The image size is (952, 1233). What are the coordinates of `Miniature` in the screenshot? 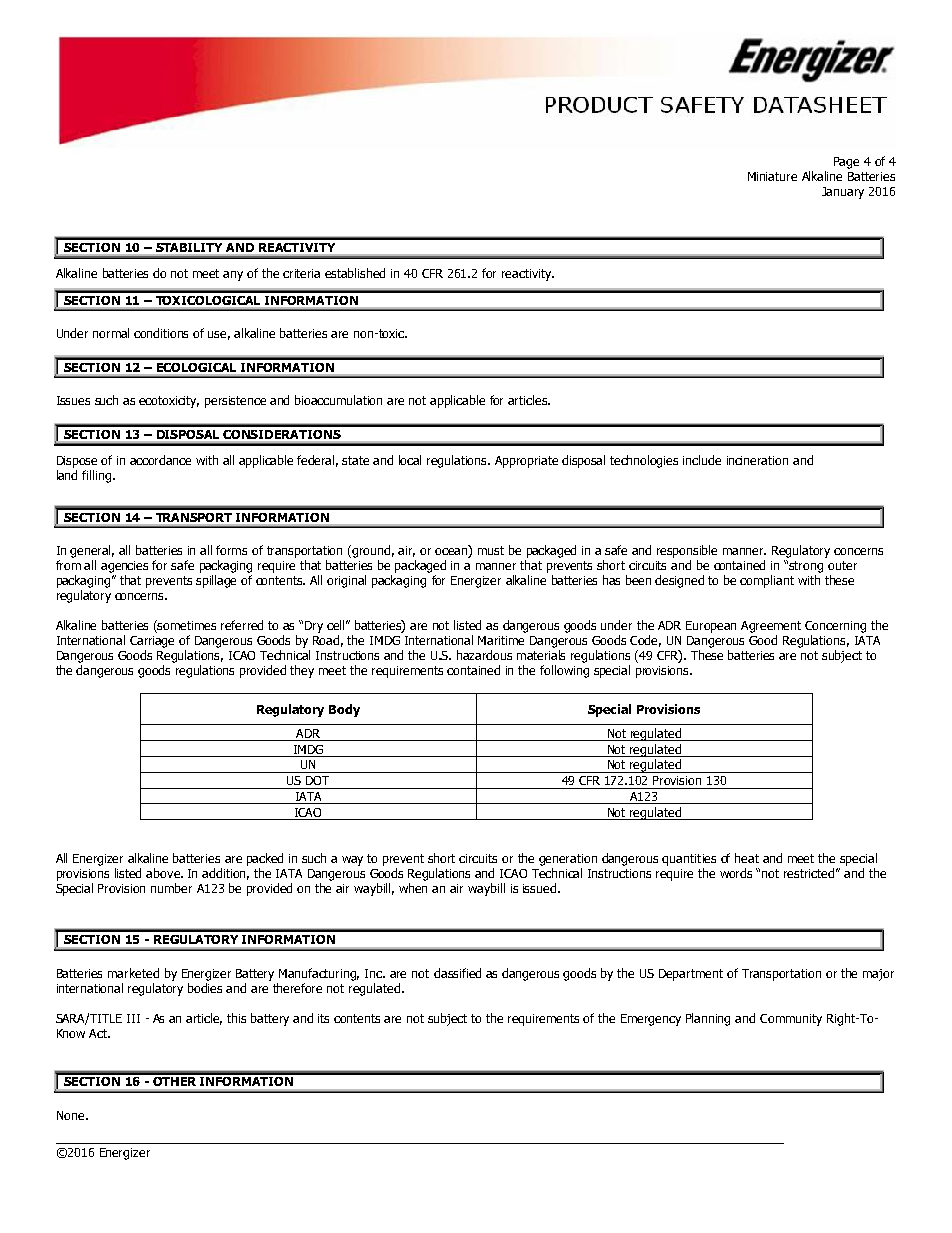 It's located at (772, 176).
